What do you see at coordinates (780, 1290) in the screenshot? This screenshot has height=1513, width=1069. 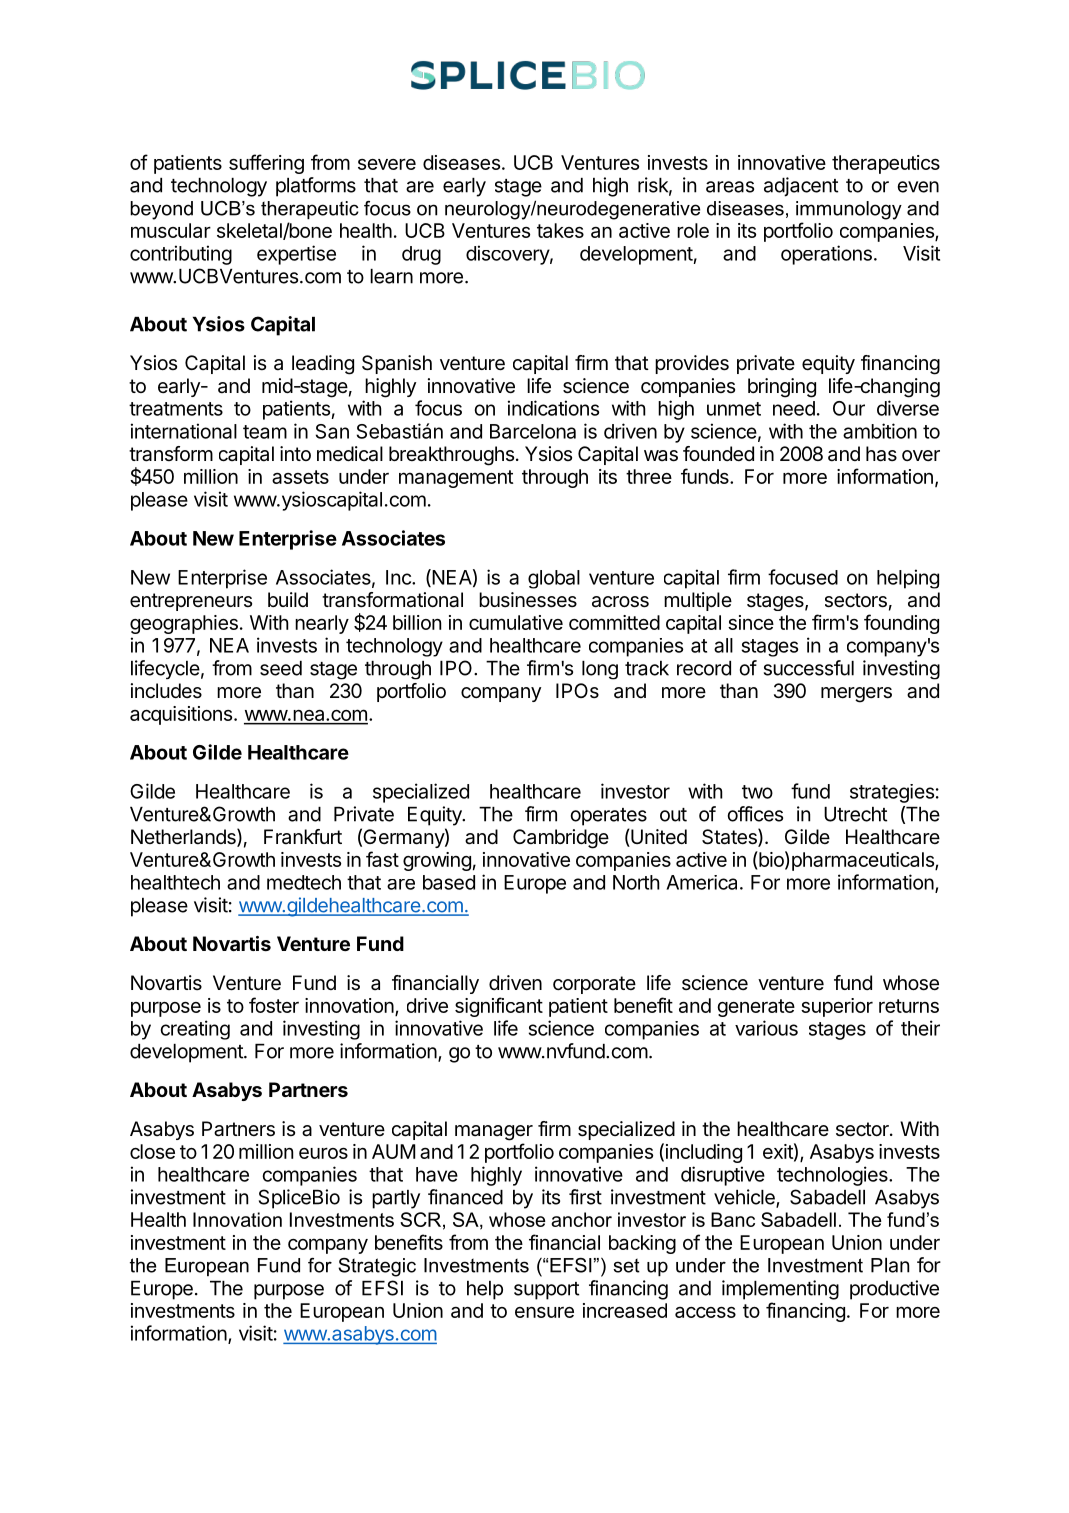 I see `implementing` at bounding box center [780, 1290].
